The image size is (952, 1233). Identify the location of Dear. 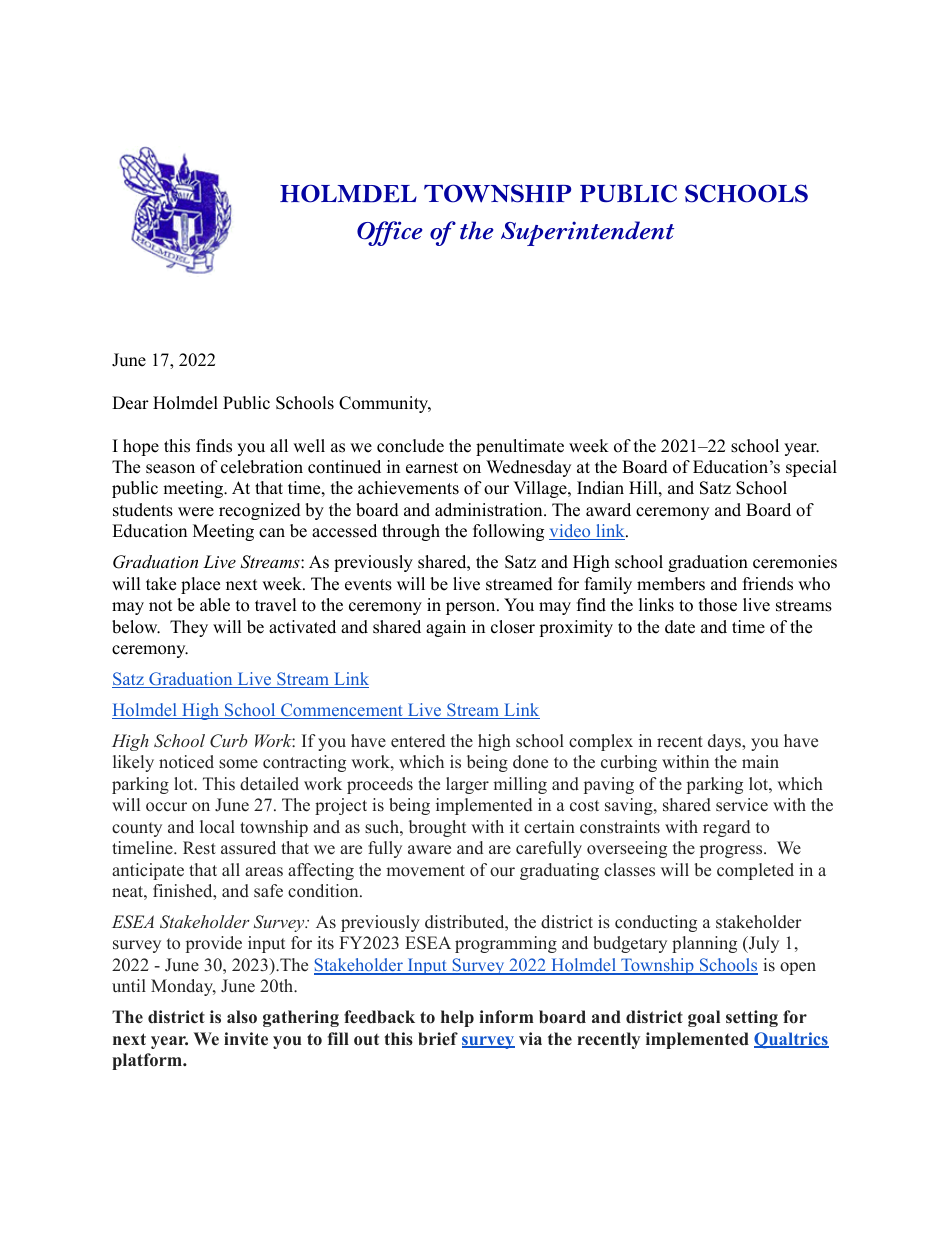
(130, 403).
